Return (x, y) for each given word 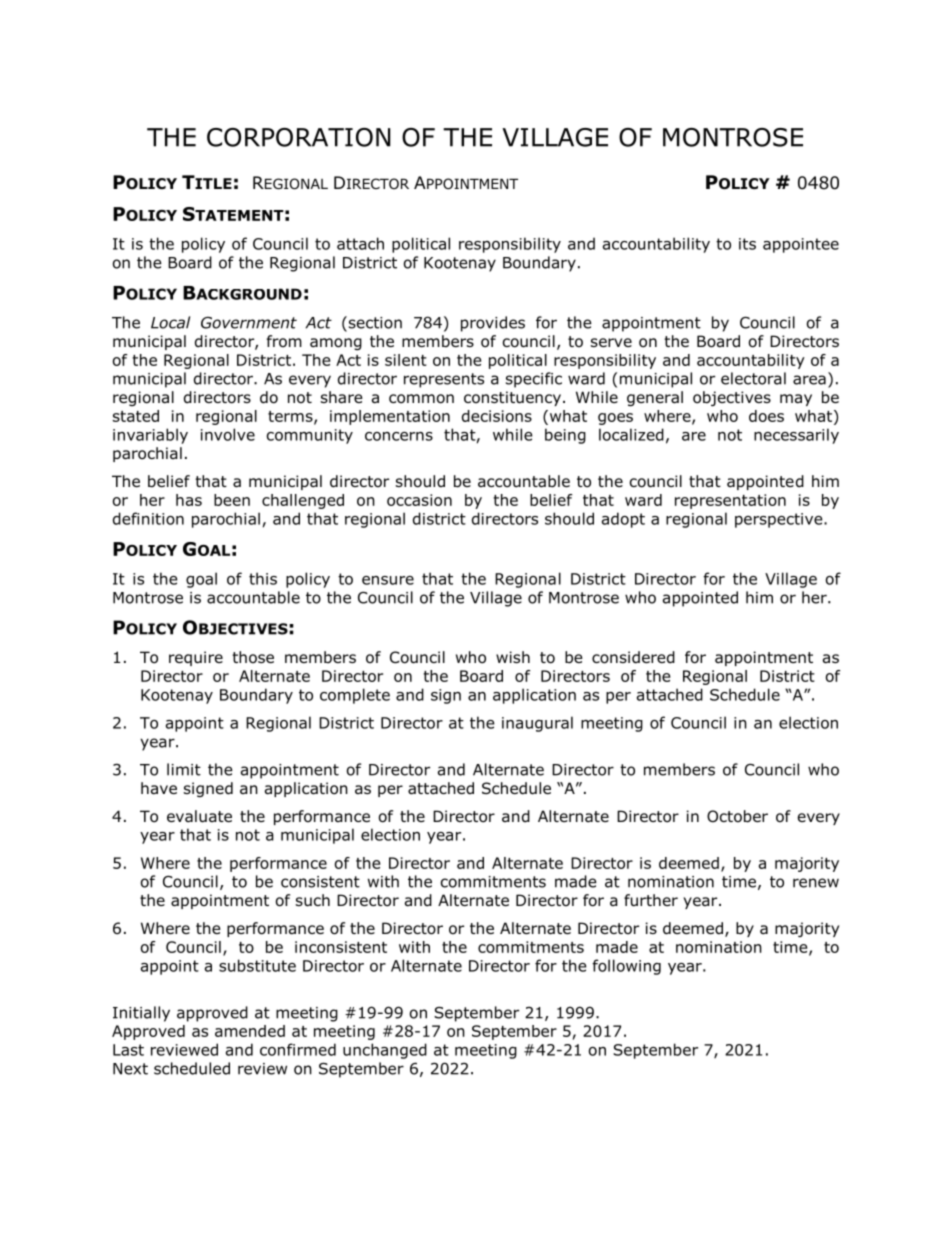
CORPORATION (299, 137)
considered (633, 657)
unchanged (385, 1051)
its (747, 244)
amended (250, 1031)
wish (513, 657)
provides (493, 324)
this (263, 578)
